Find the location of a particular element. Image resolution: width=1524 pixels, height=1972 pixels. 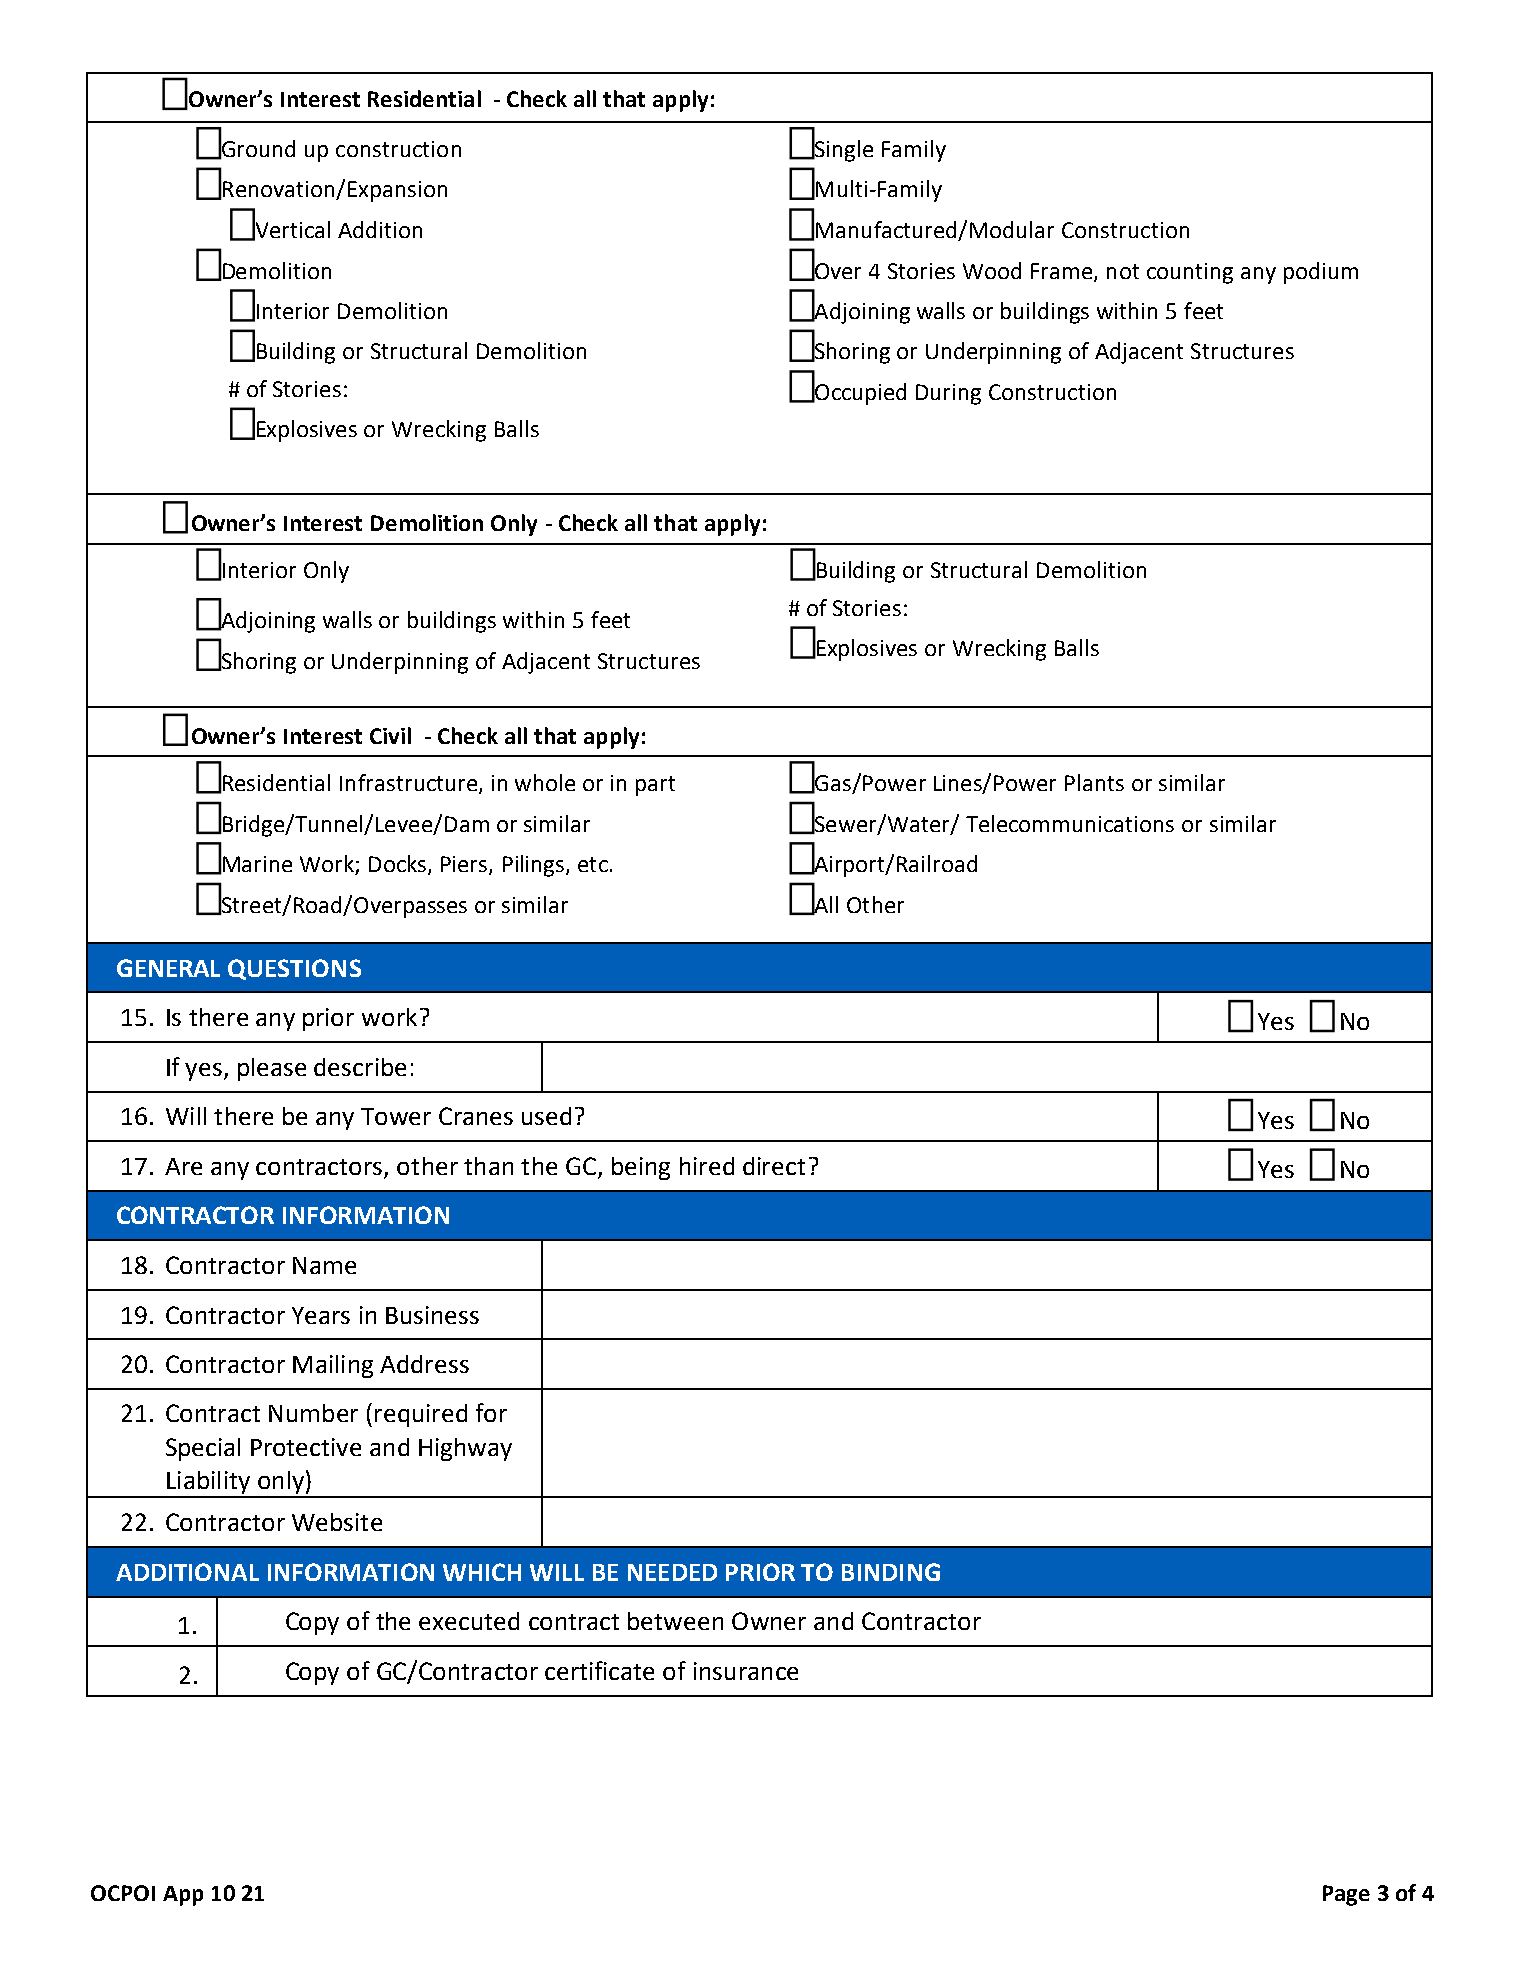

Docks is located at coordinates (399, 865).
